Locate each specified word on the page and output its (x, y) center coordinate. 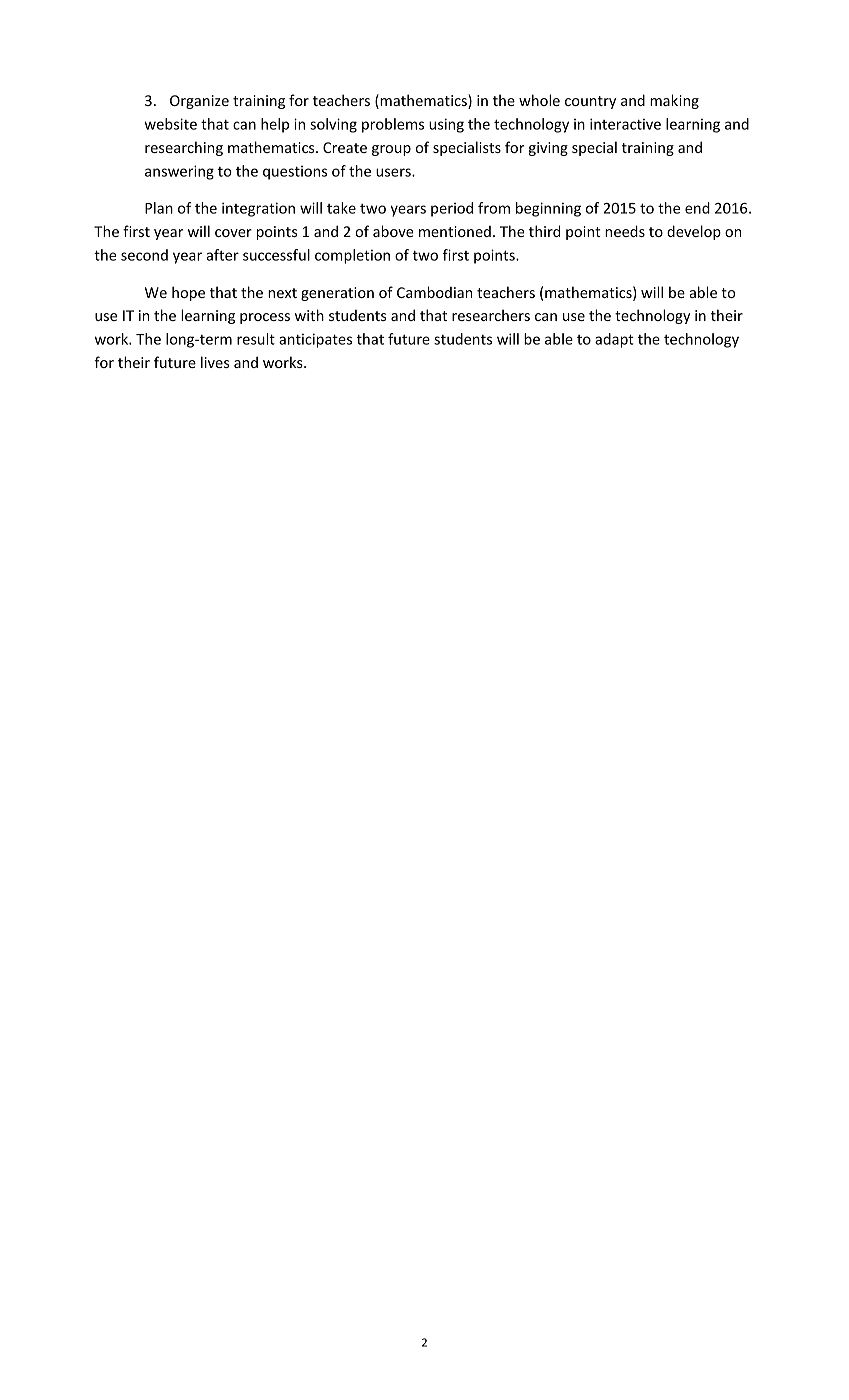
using (446, 125)
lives (215, 362)
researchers (491, 315)
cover (233, 233)
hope (188, 293)
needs (625, 231)
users (394, 172)
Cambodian (434, 292)
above (393, 231)
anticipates (315, 340)
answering (179, 172)
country (590, 102)
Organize (199, 102)
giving (548, 149)
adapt (614, 340)
